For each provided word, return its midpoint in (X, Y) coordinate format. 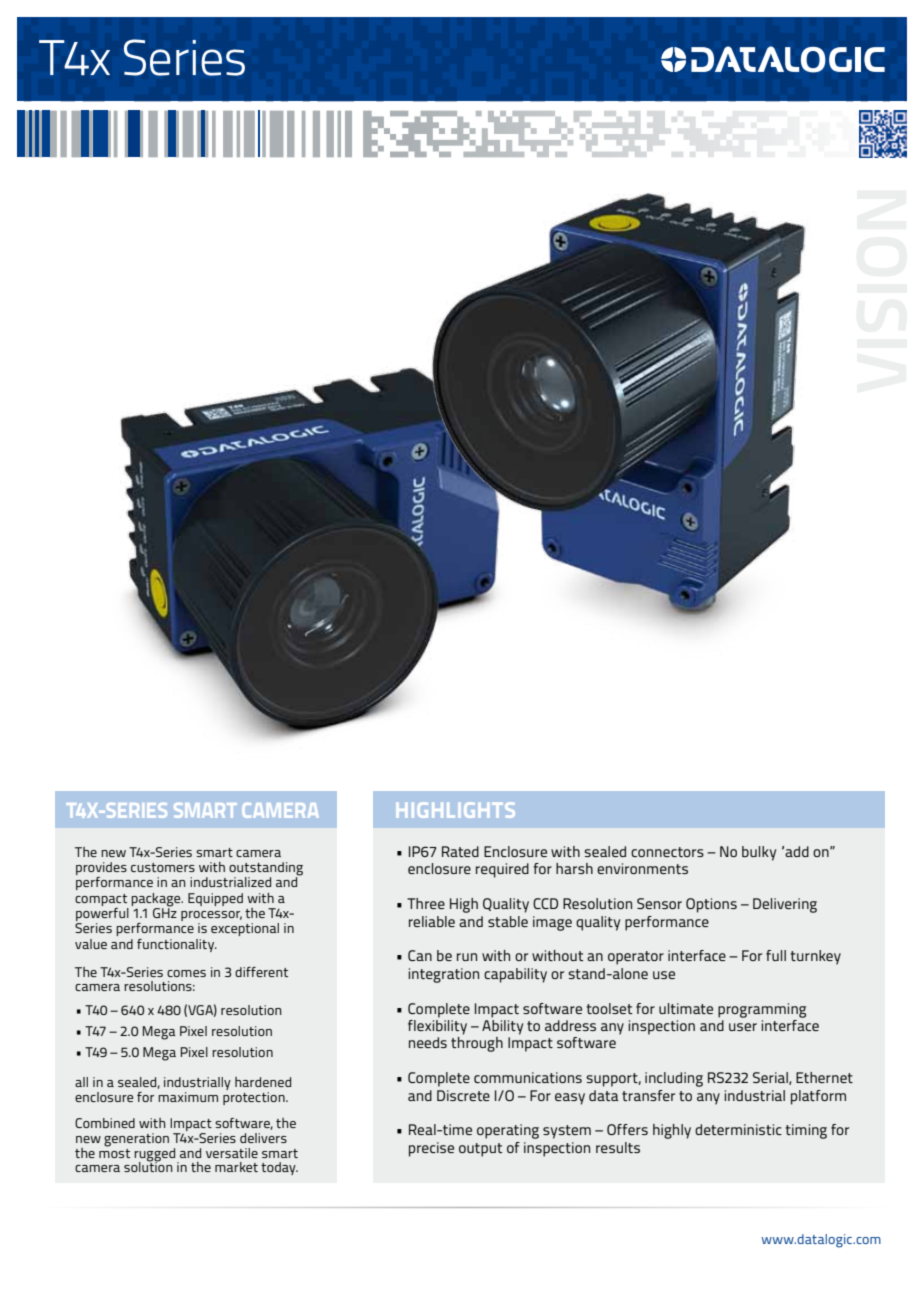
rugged (156, 1155)
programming (762, 1010)
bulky (759, 853)
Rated (460, 851)
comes (186, 973)
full (776, 955)
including (674, 1079)
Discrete (463, 1095)
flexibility (437, 1026)
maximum (188, 1097)
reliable (432, 921)
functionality (177, 945)
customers (163, 867)
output (481, 1150)
